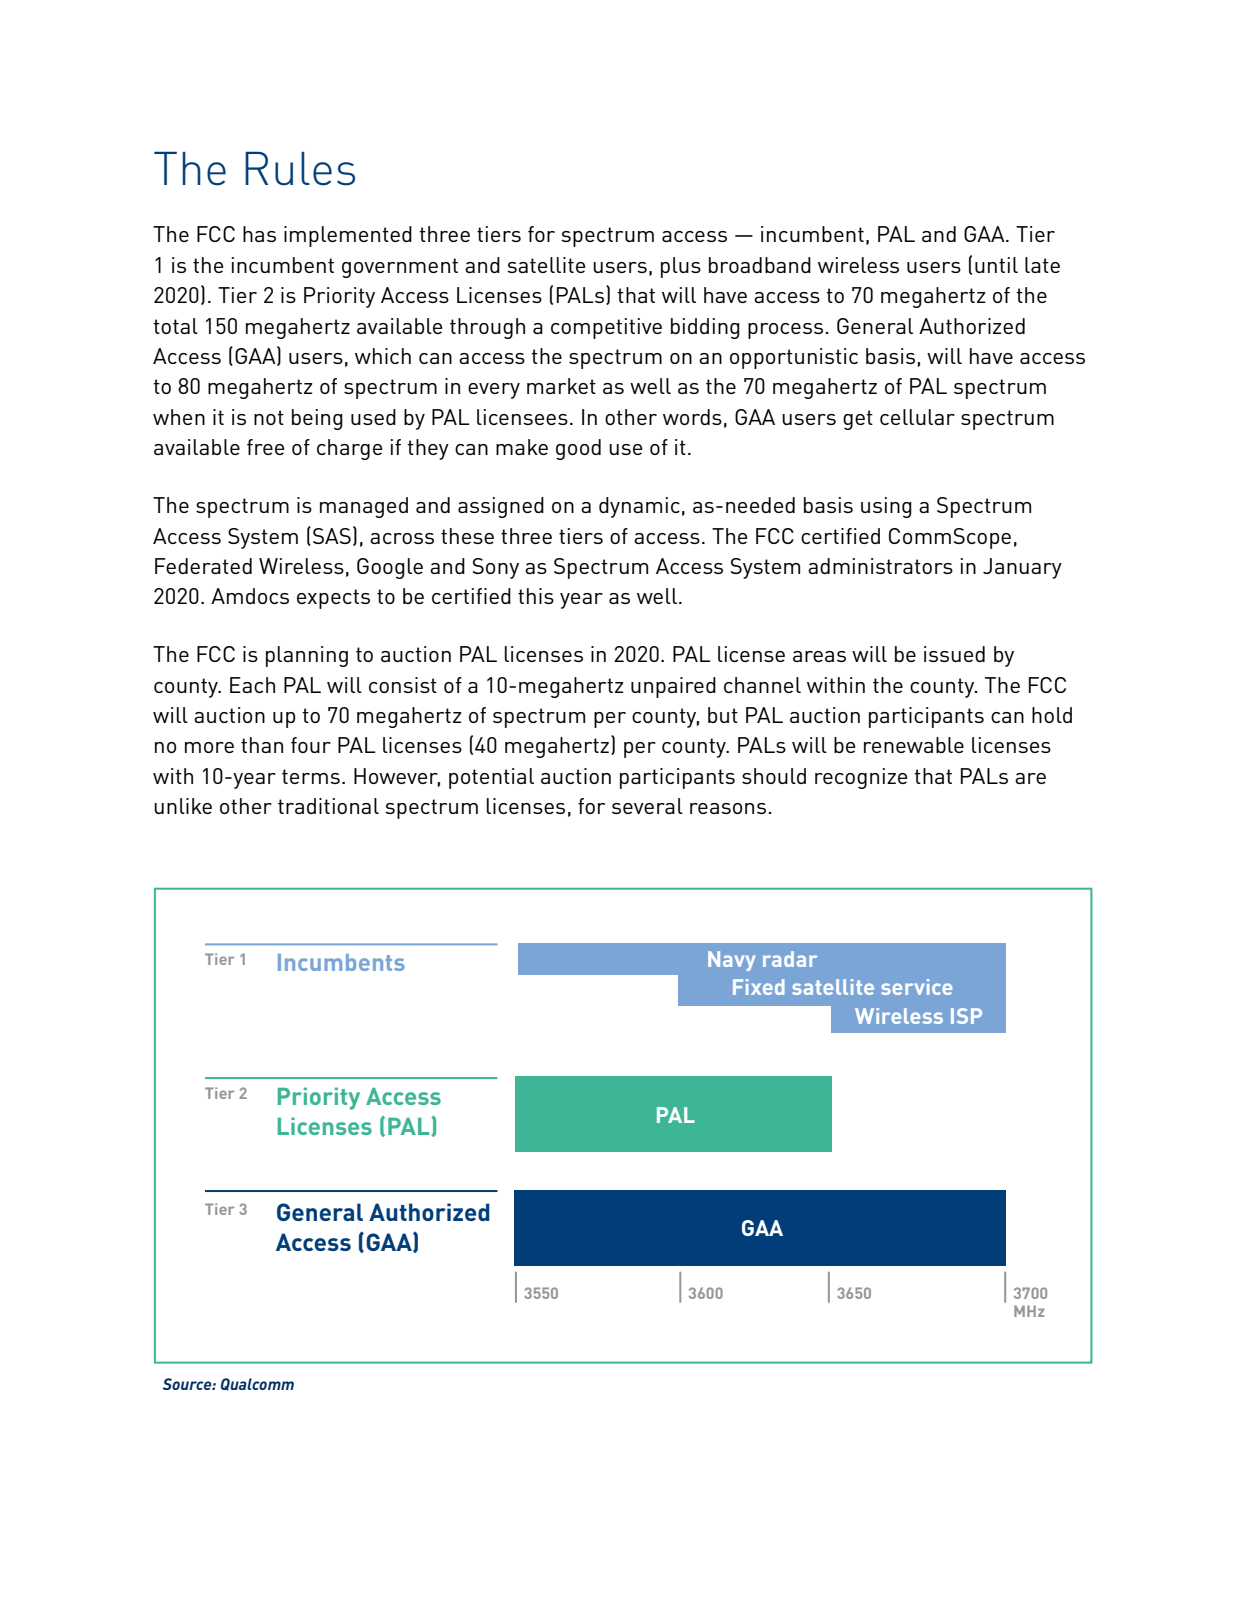  What do you see at coordinates (996, 265) in the screenshot?
I see `until` at bounding box center [996, 265].
